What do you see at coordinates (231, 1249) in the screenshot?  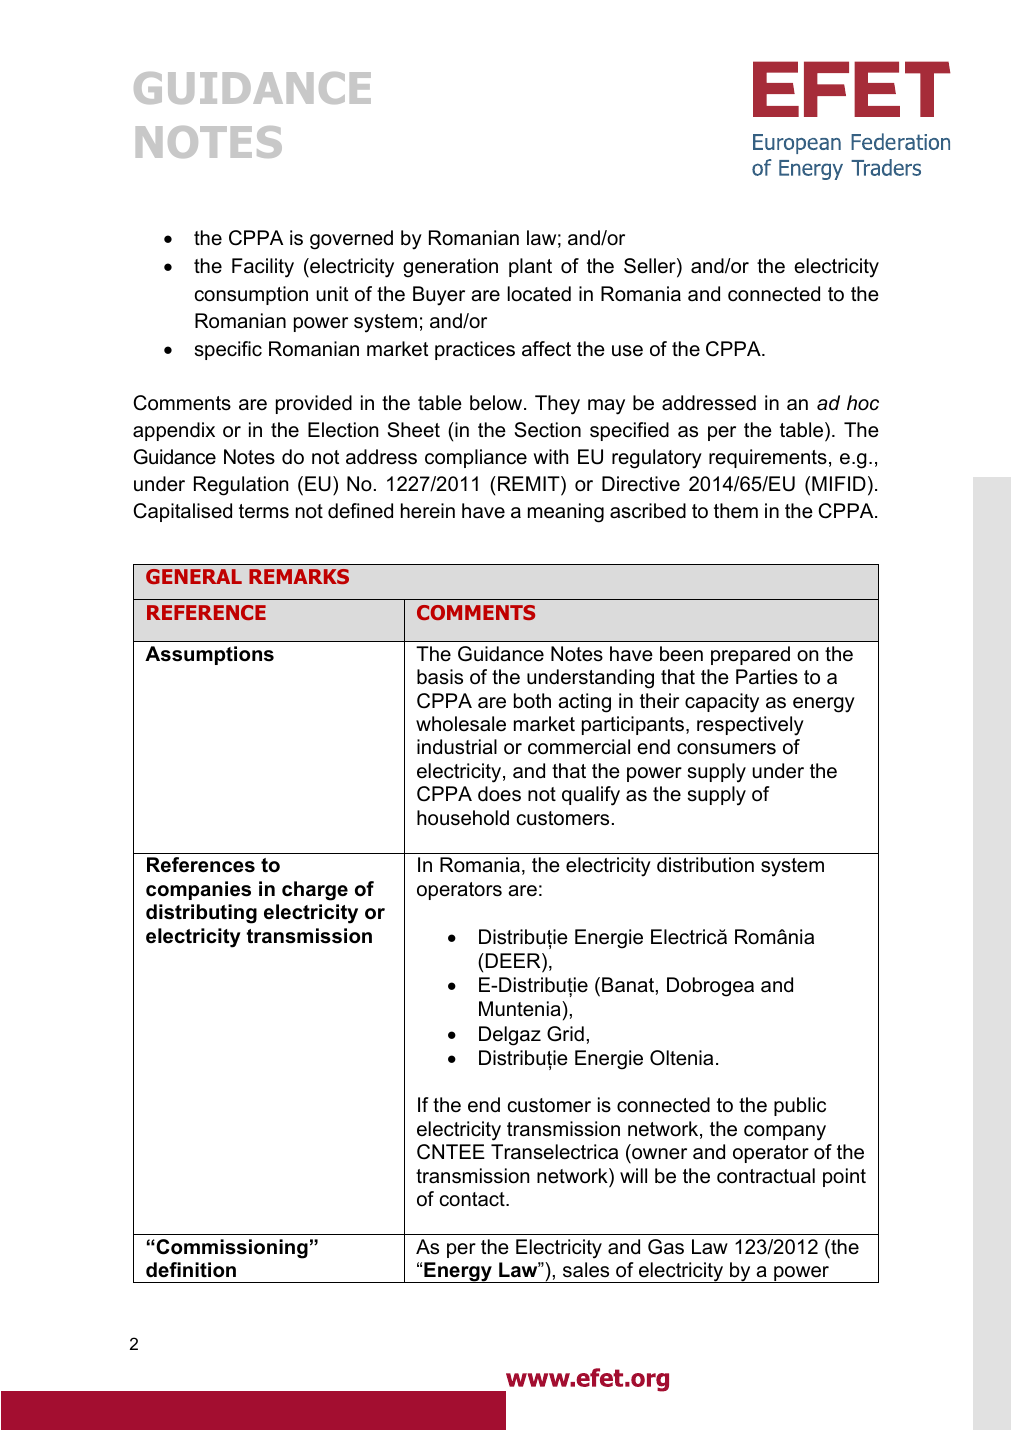 I see `Commissioning` at bounding box center [231, 1249].
